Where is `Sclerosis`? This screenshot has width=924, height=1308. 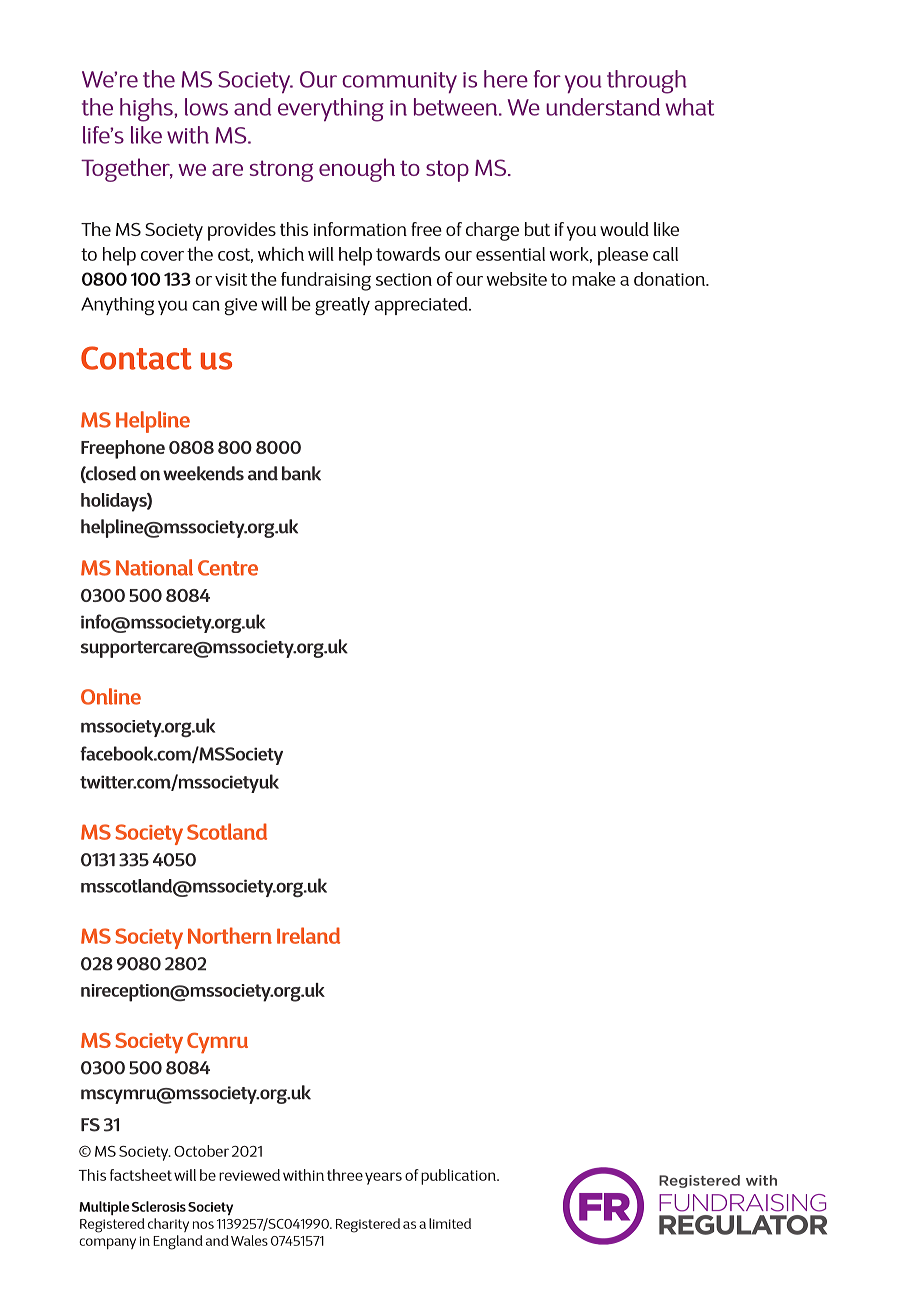 Sclerosis is located at coordinates (159, 1206).
